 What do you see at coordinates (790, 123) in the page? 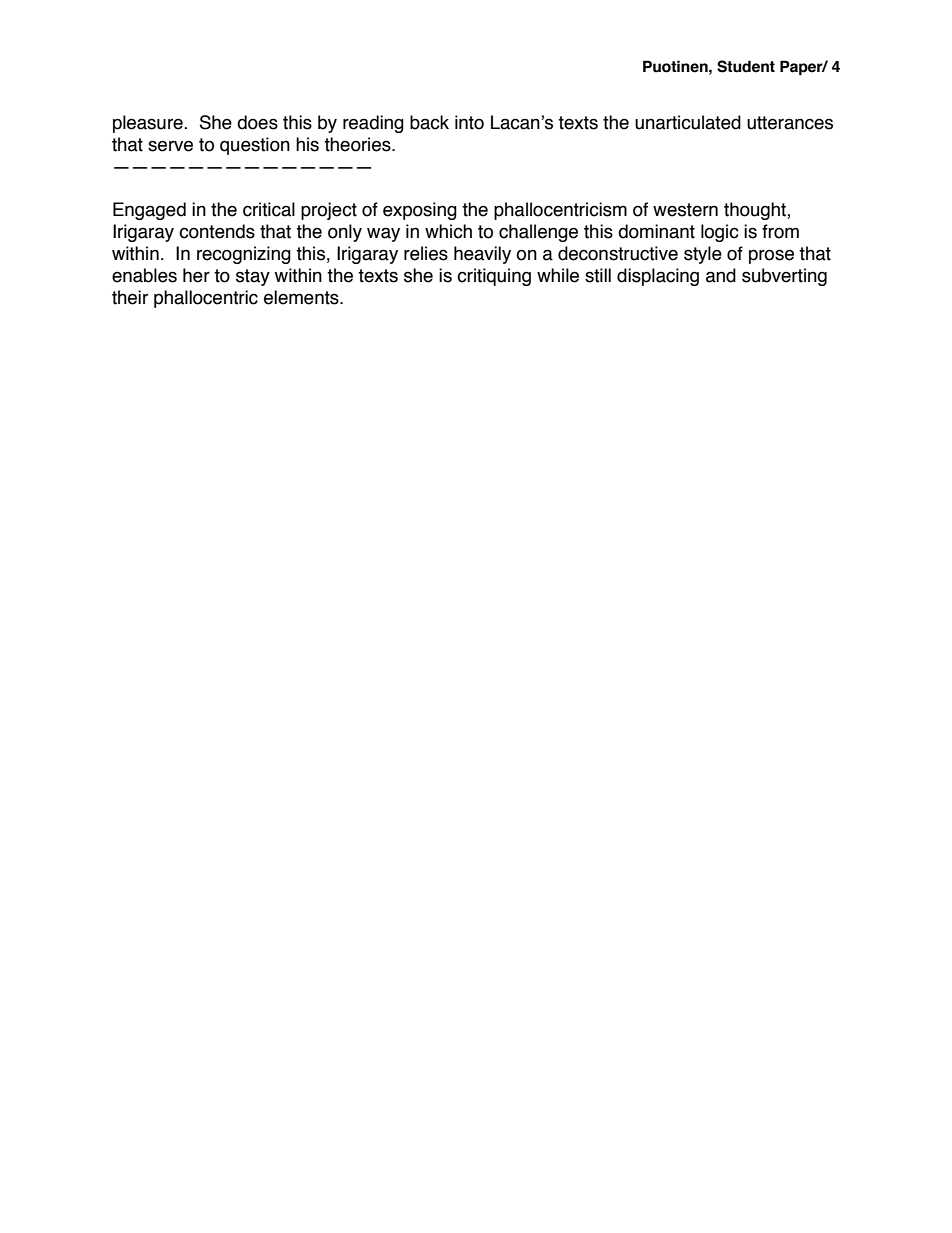
I see `utterances` at bounding box center [790, 123].
